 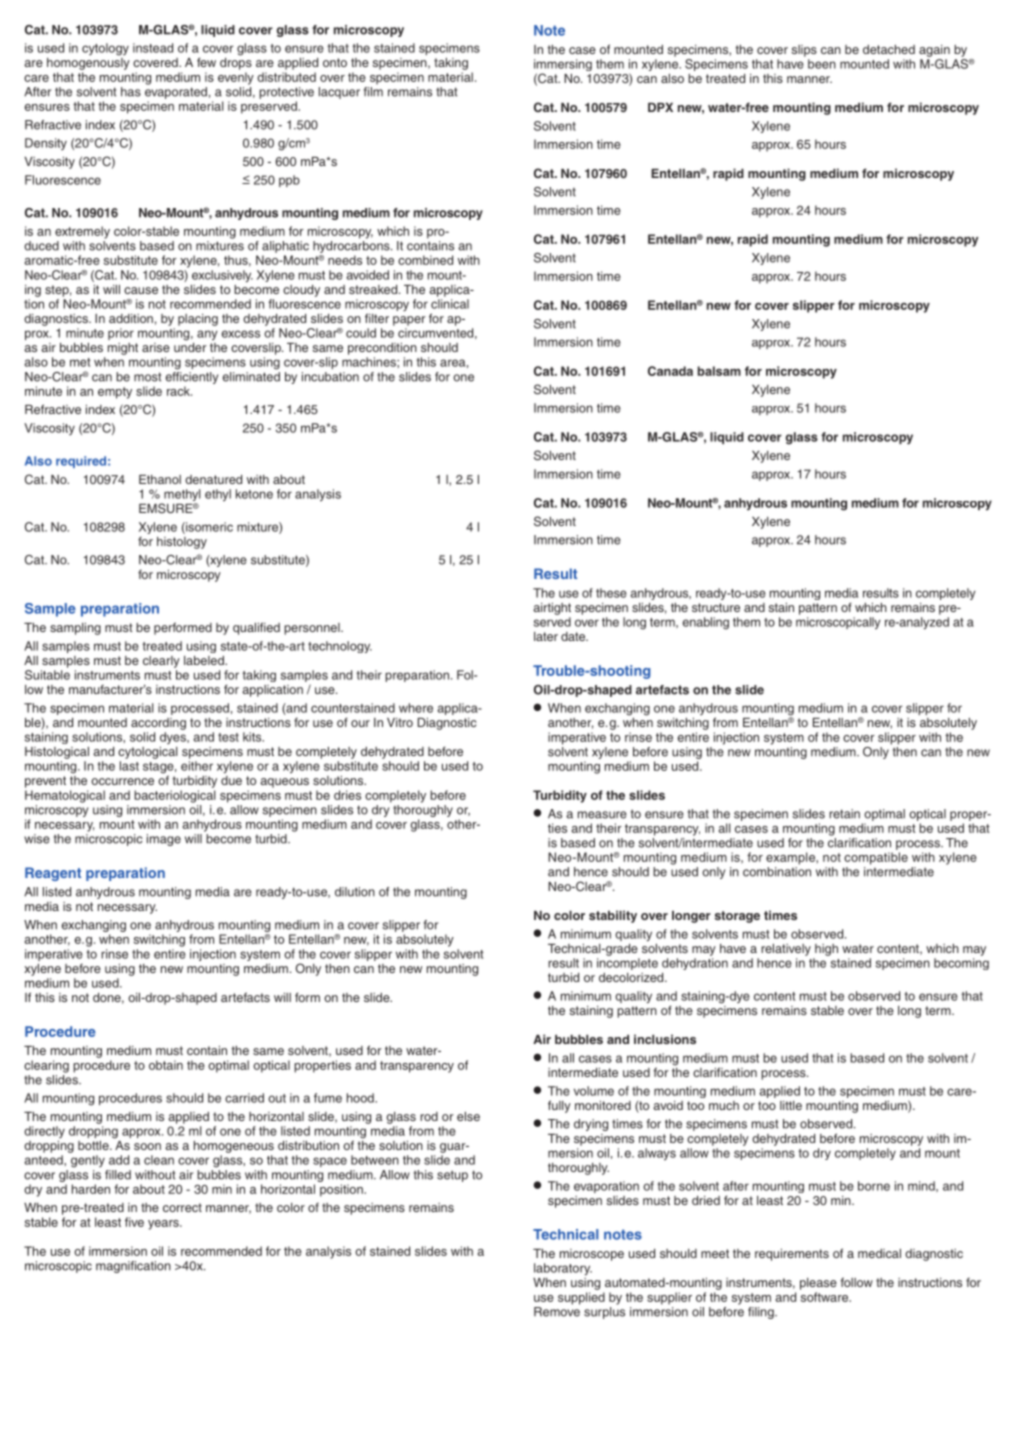 What do you see at coordinates (826, 950) in the screenshot?
I see `high` at bounding box center [826, 950].
